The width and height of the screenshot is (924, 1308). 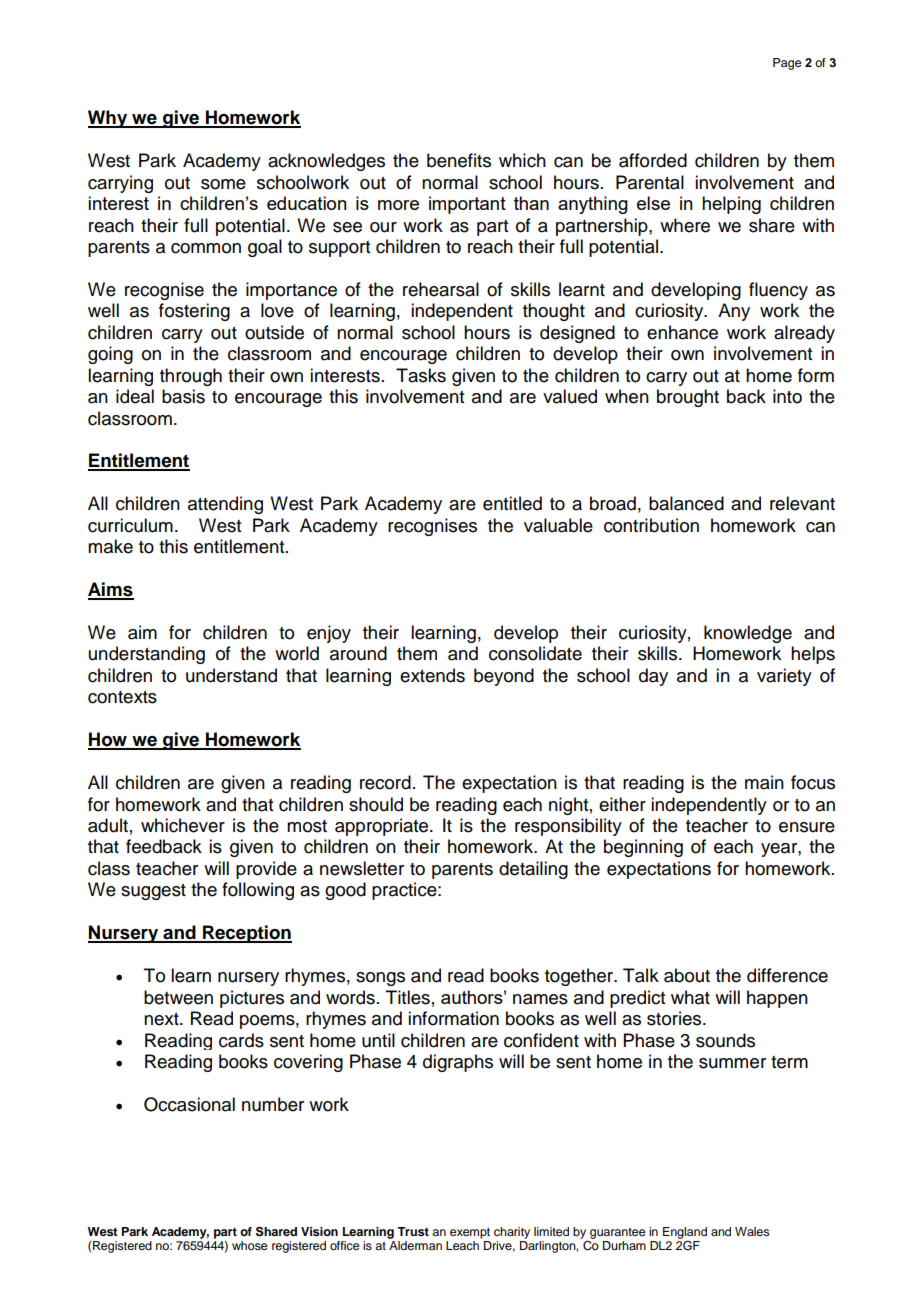 What do you see at coordinates (787, 64) in the screenshot?
I see `Page` at bounding box center [787, 64].
